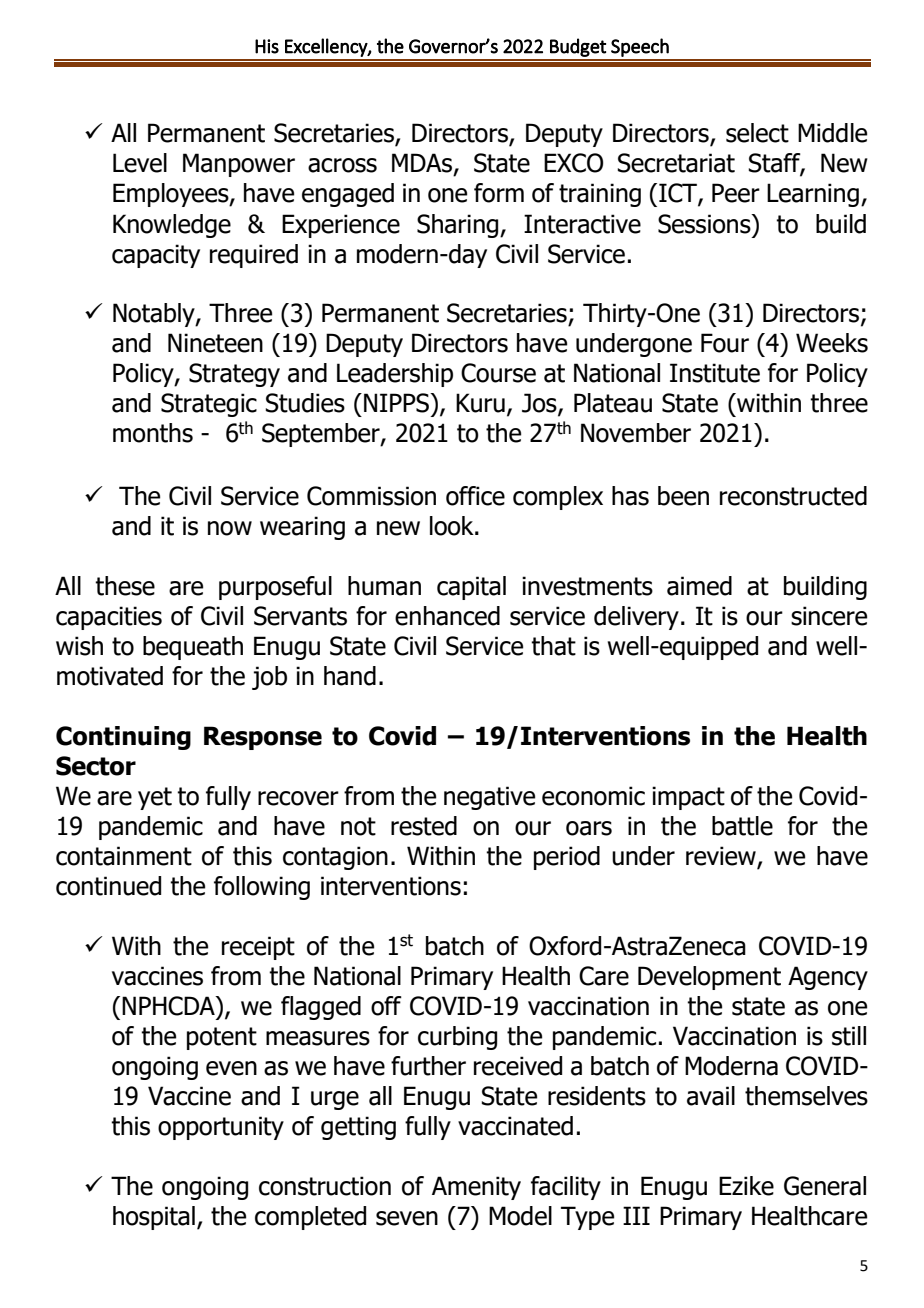  I want to click on Level, so click(140, 163).
